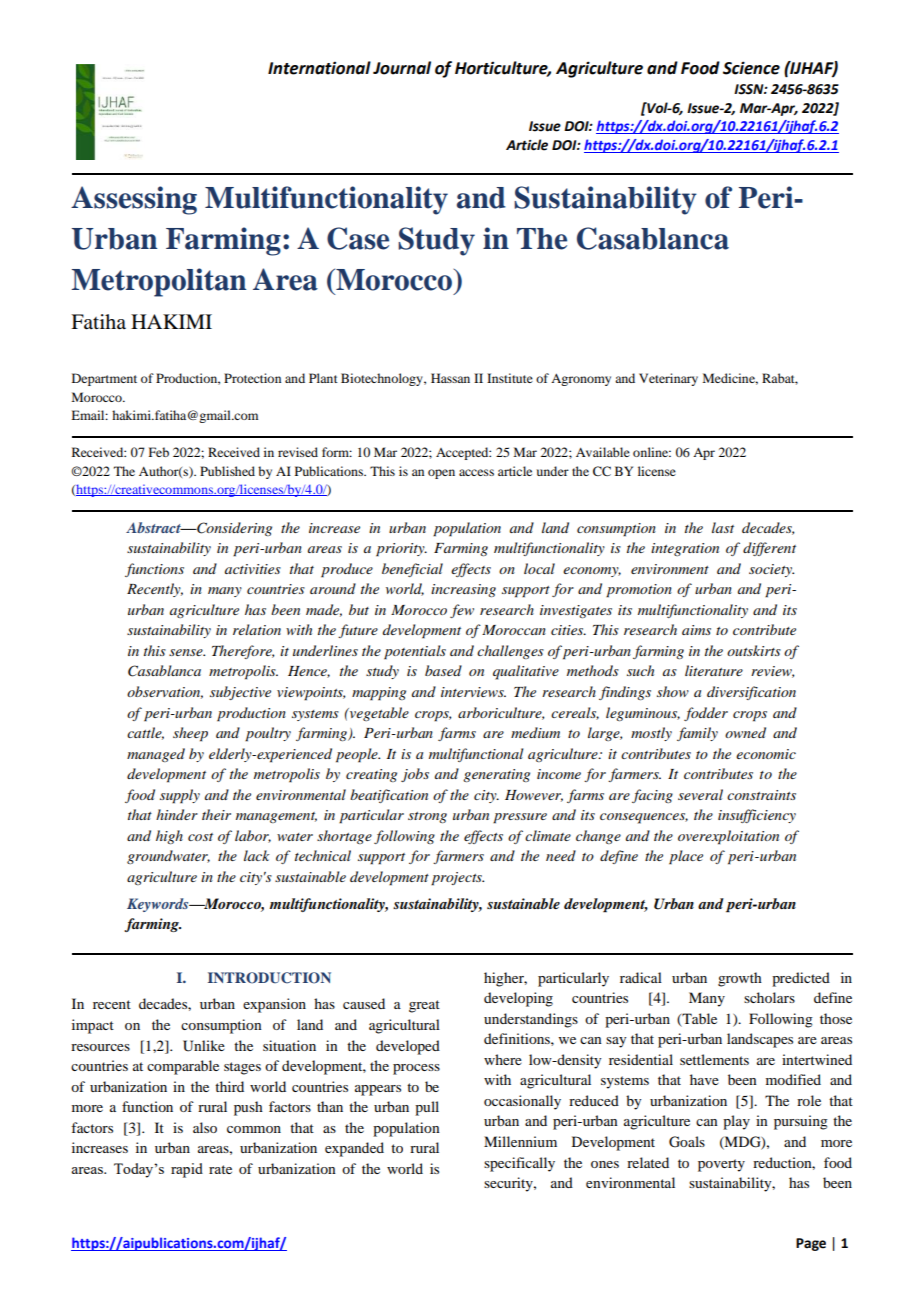 The width and height of the screenshot is (924, 1308). I want to click on Science, so click(751, 68).
